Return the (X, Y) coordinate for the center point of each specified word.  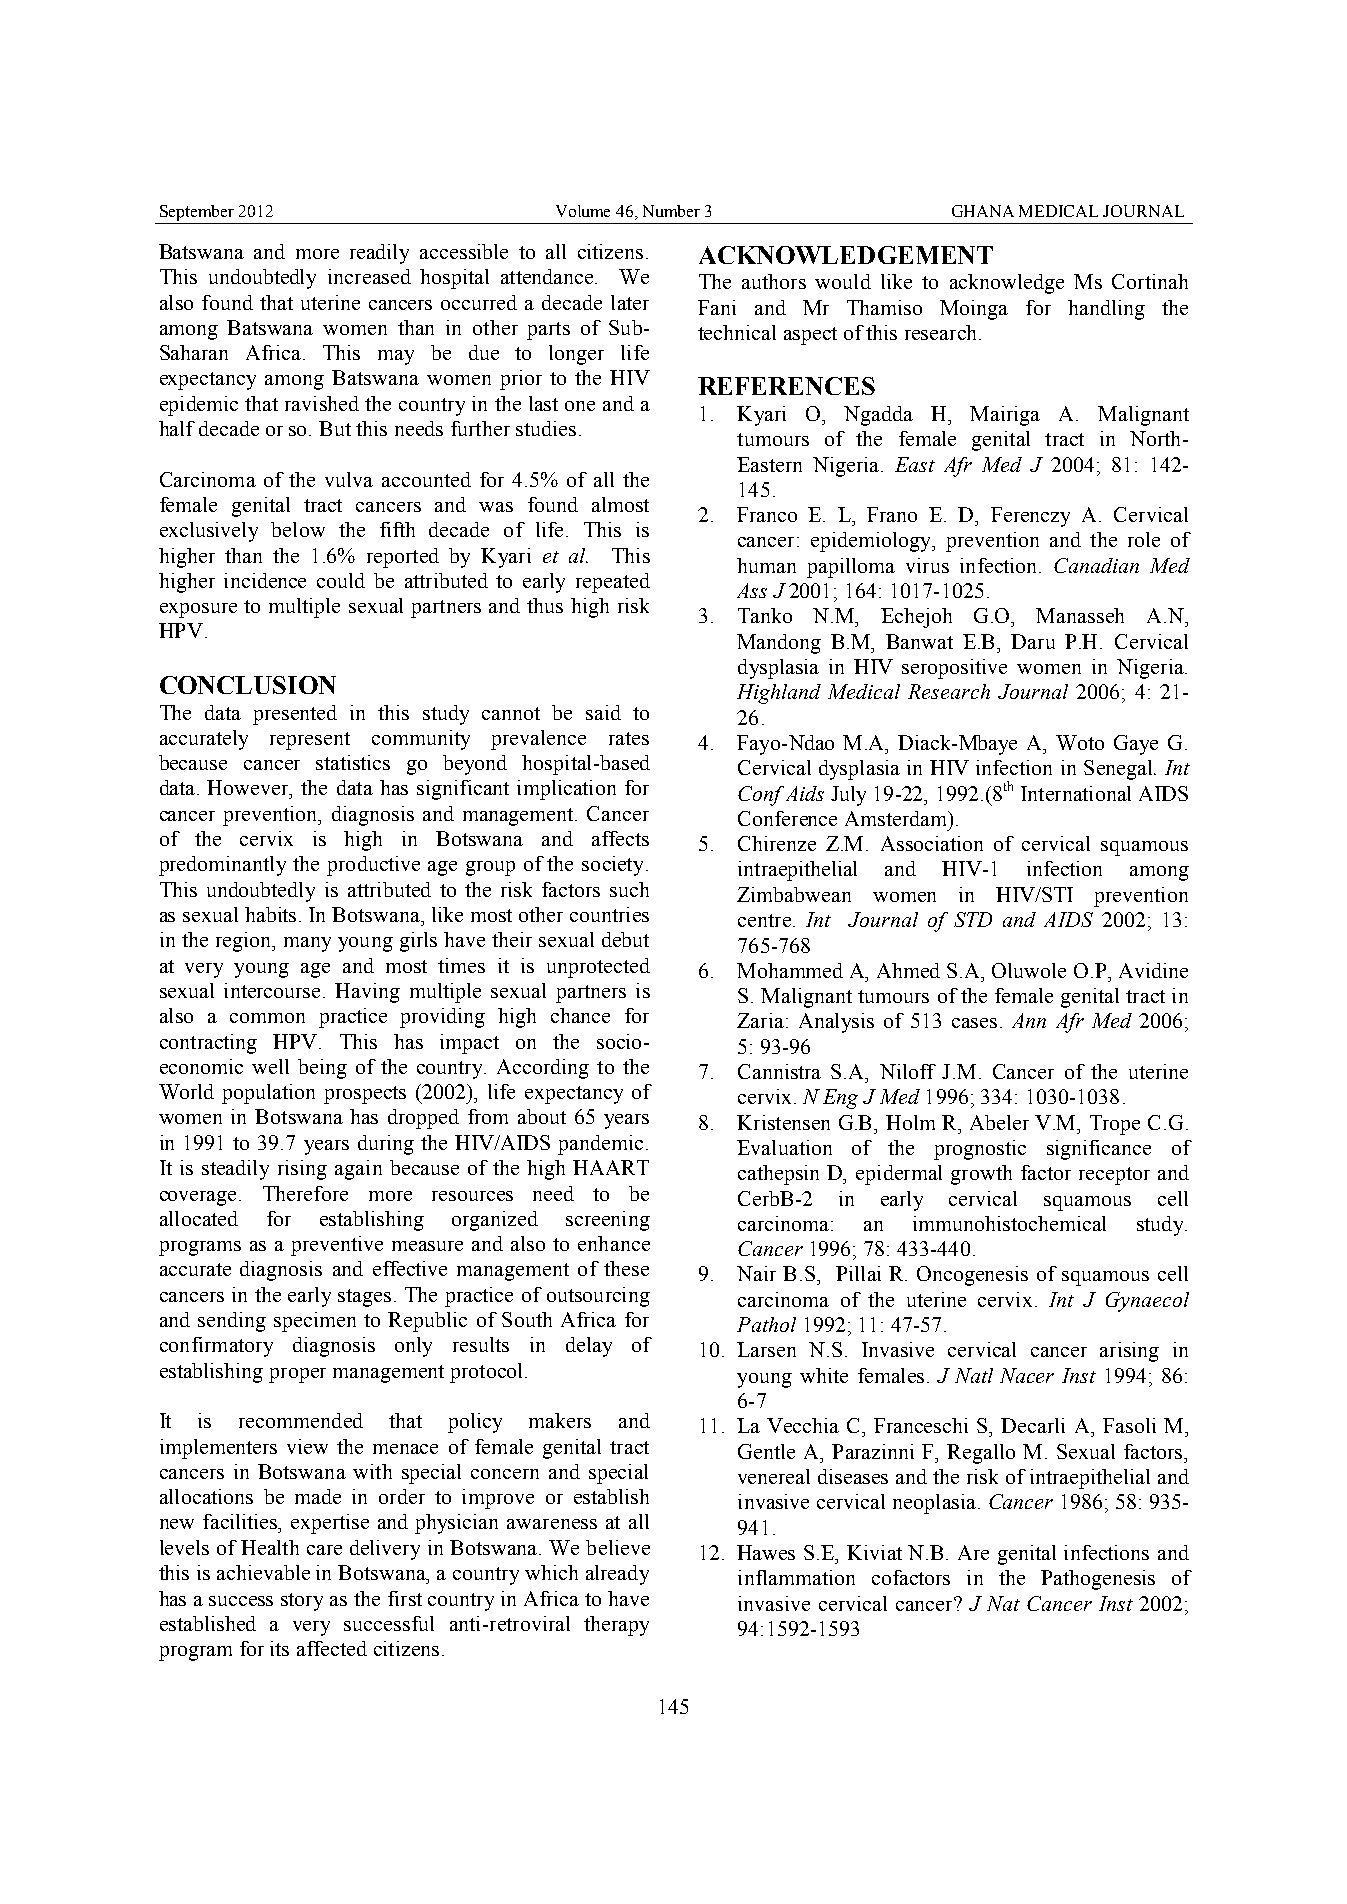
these (626, 1268)
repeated (613, 583)
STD (973, 919)
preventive (337, 1246)
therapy (616, 1626)
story (302, 1602)
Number (671, 211)
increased (369, 276)
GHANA (983, 211)
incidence (265, 580)
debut (625, 939)
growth (981, 1175)
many (307, 944)
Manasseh (1080, 615)
